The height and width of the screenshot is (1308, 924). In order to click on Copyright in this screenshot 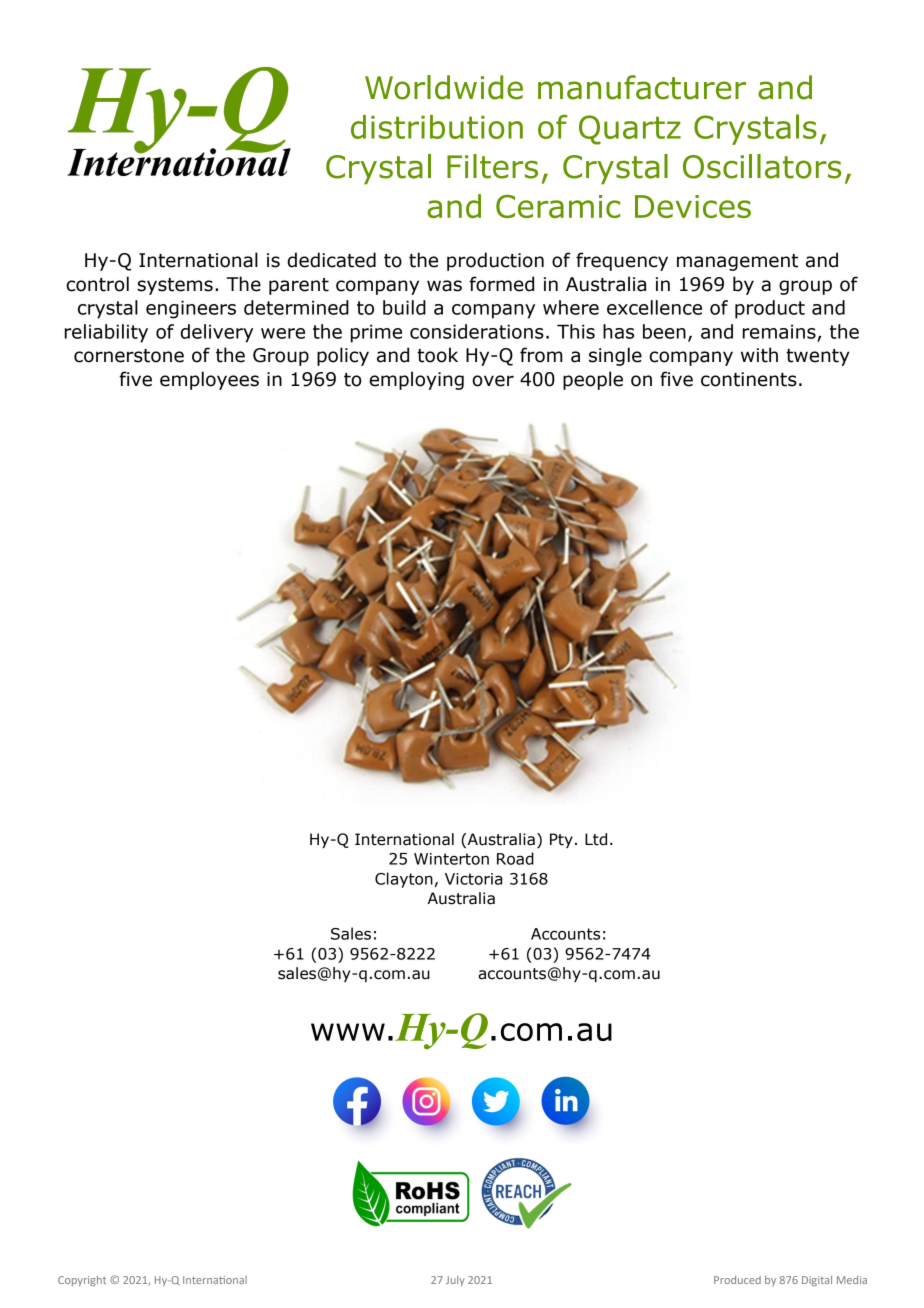, I will do `click(82, 1281)`.
